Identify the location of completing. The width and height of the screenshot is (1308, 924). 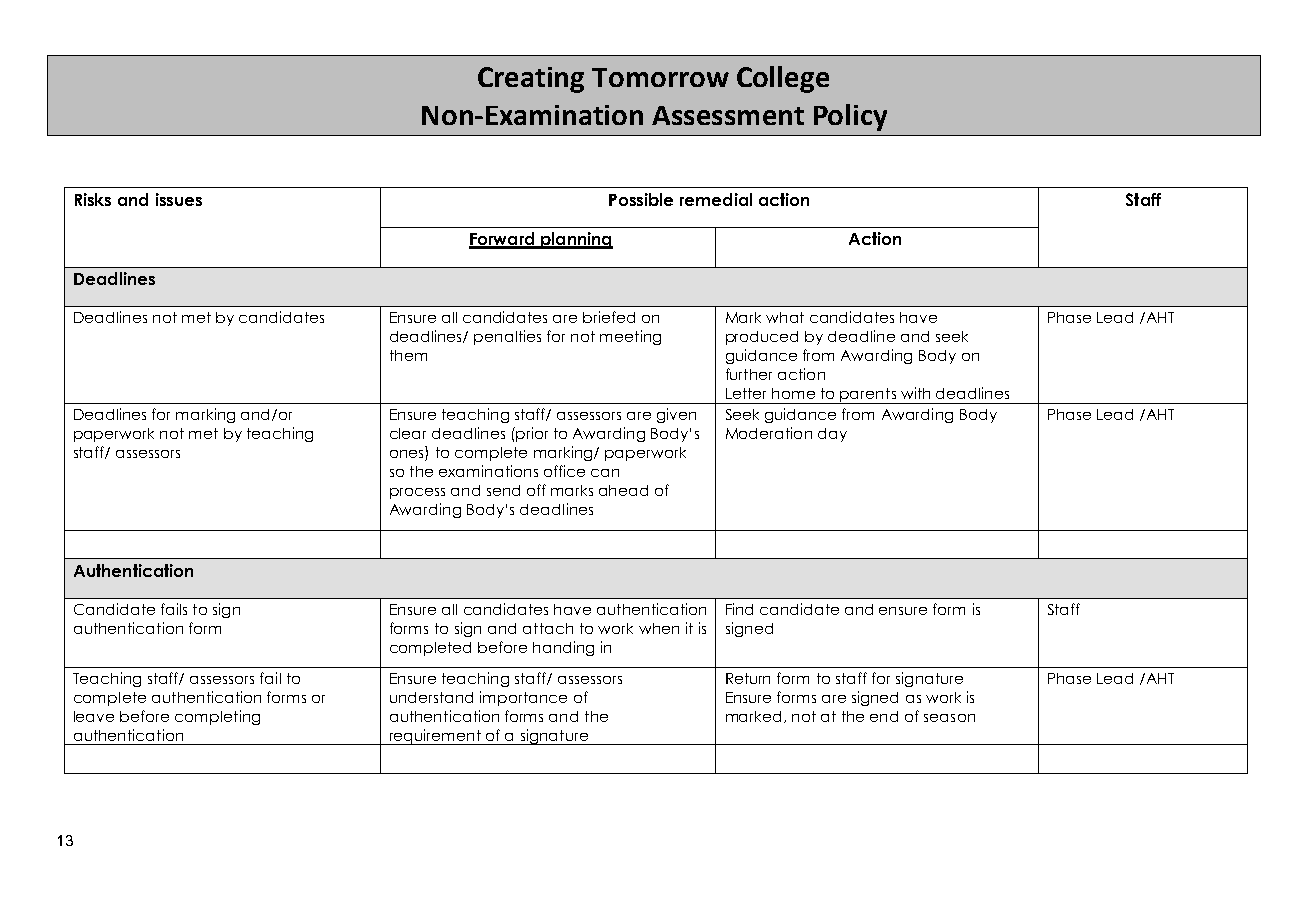
(217, 717).
